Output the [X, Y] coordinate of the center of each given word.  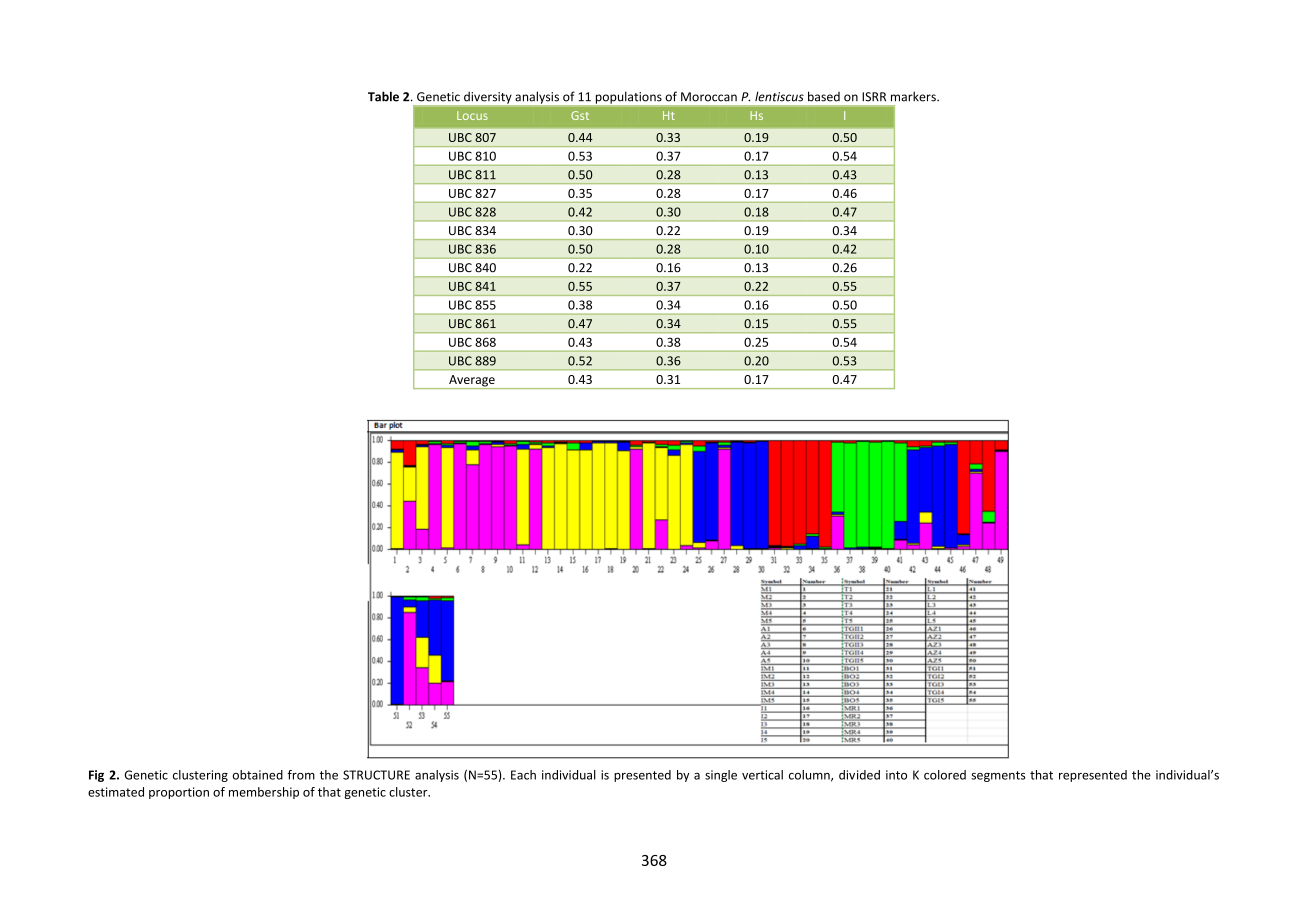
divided [859, 775]
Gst [580, 115]
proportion [179, 793]
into [896, 775]
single [721, 776]
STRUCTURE [376, 775]
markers [914, 96]
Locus [472, 115]
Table [383, 96]
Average [472, 382]
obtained [258, 775]
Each [523, 775]
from [301, 775]
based [824, 96]
